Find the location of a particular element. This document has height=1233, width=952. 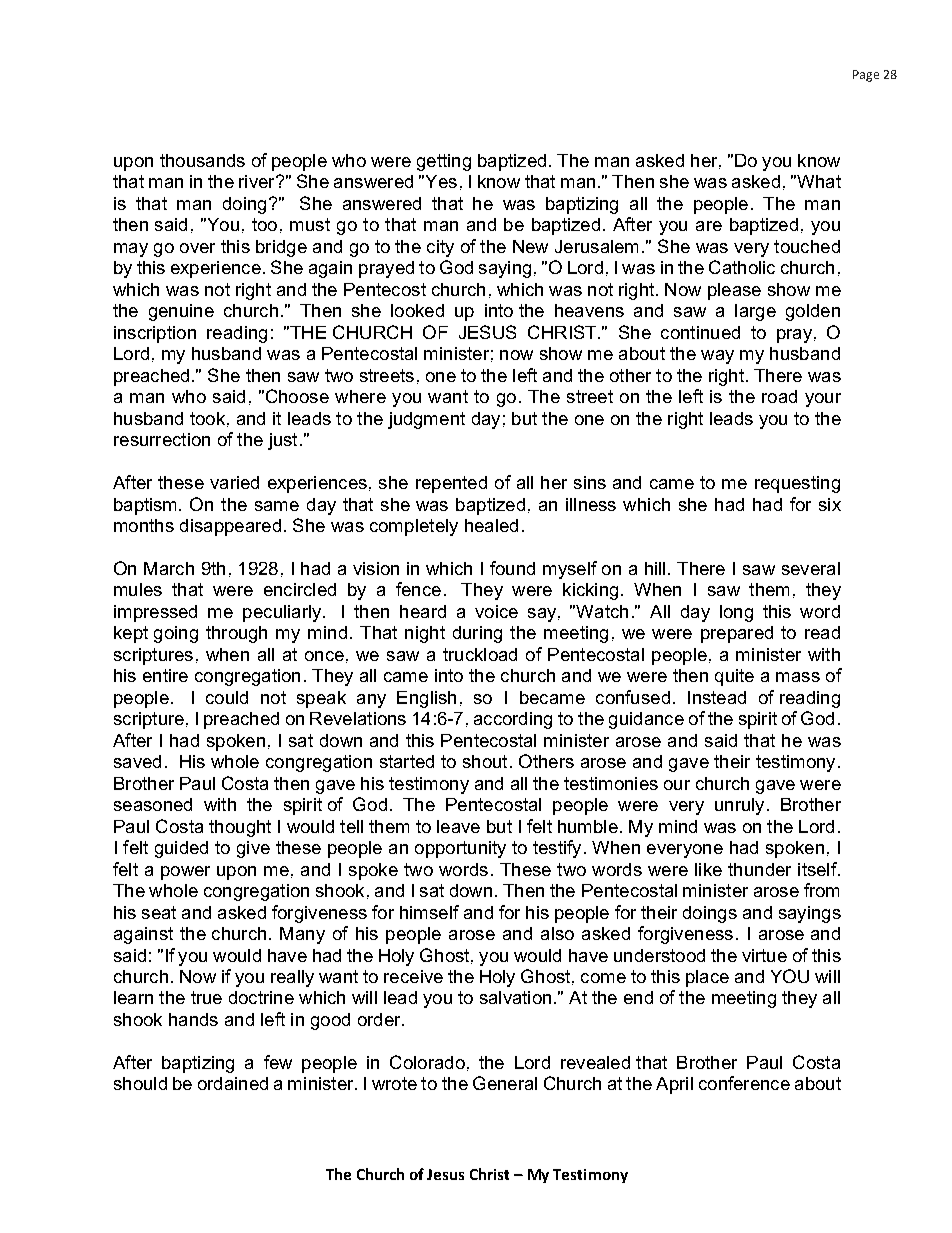

looked is located at coordinates (417, 310).
